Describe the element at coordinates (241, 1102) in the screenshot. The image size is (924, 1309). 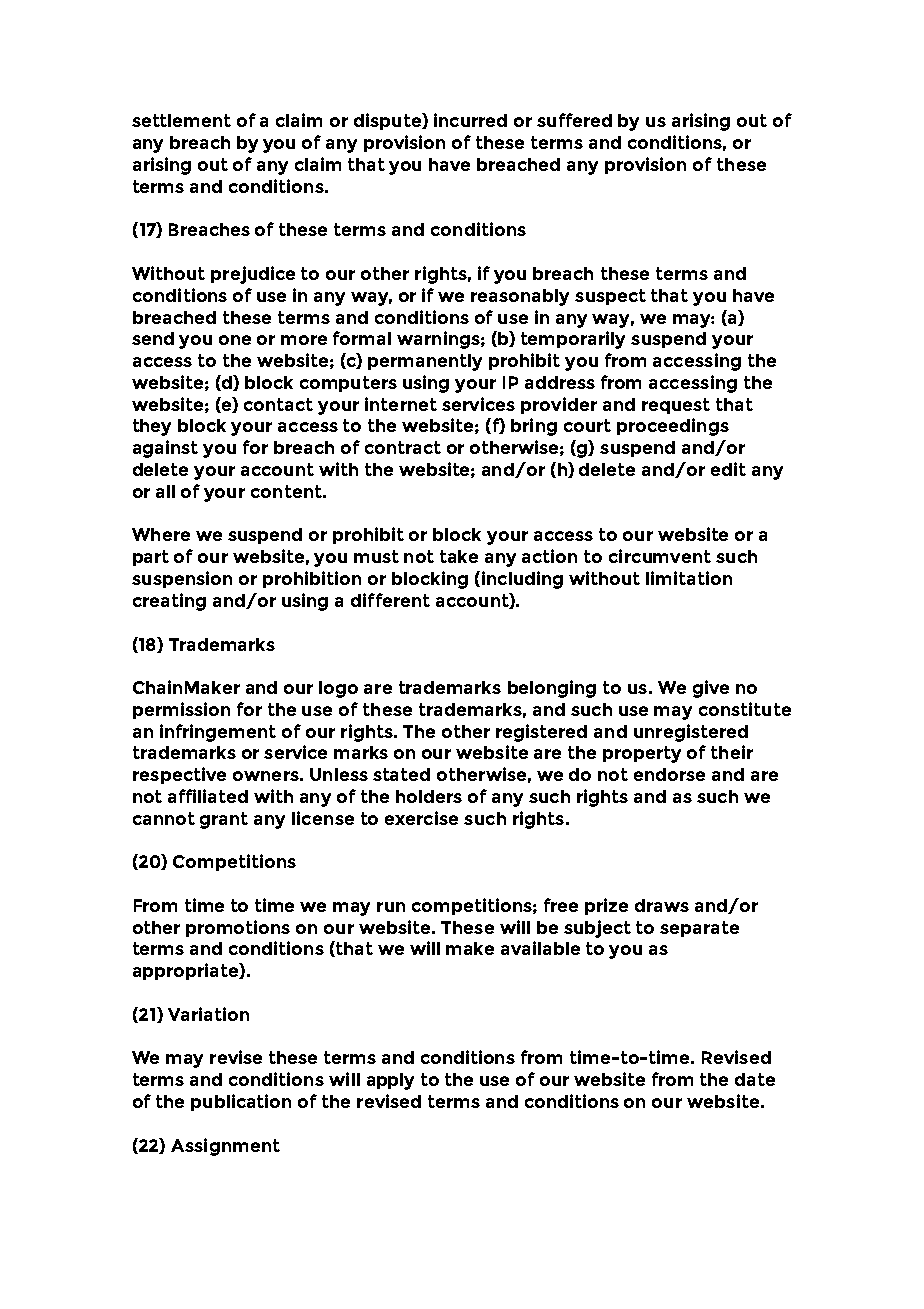
I see `publication` at that location.
